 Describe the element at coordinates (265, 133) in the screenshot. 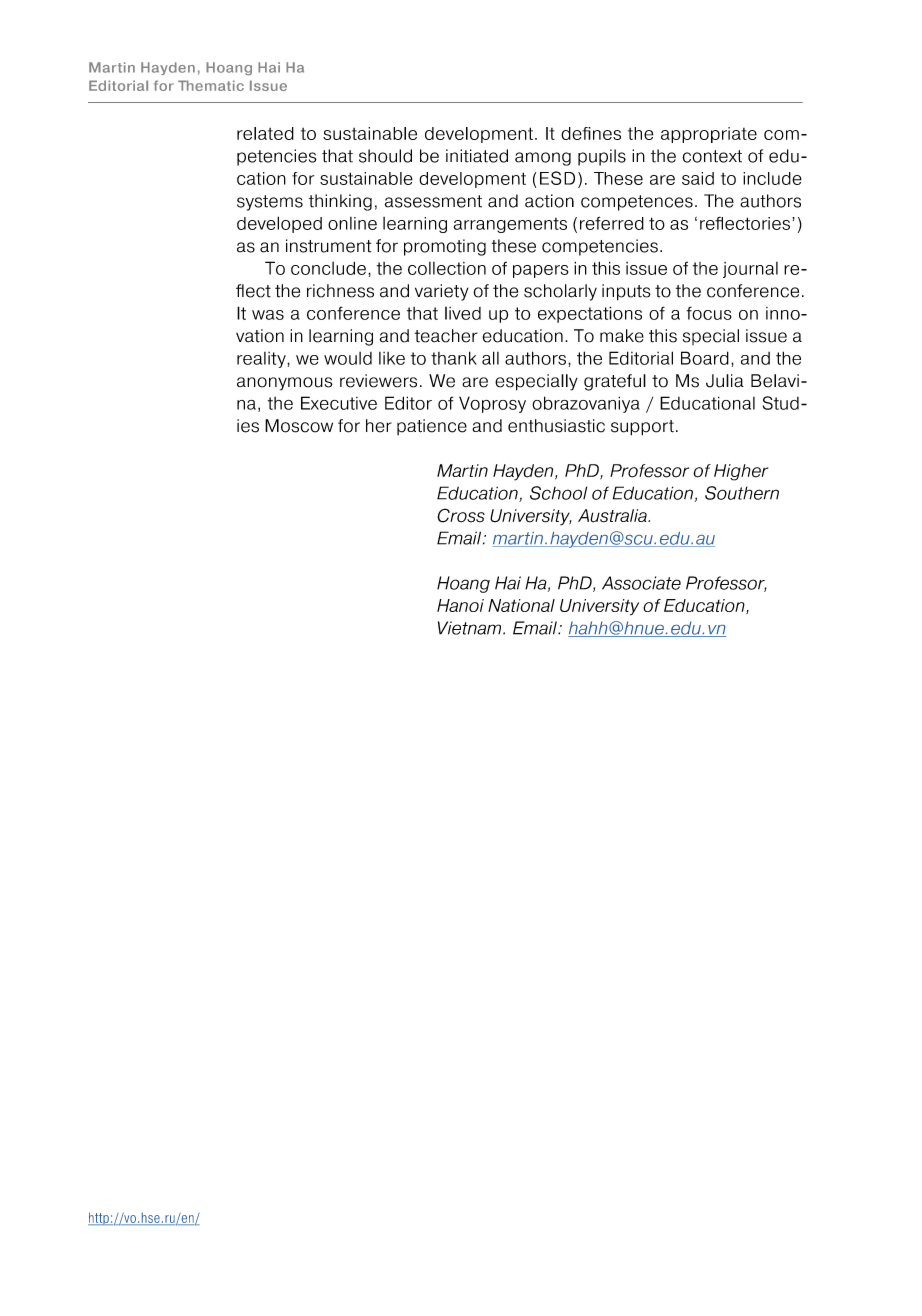

I see `related` at that location.
